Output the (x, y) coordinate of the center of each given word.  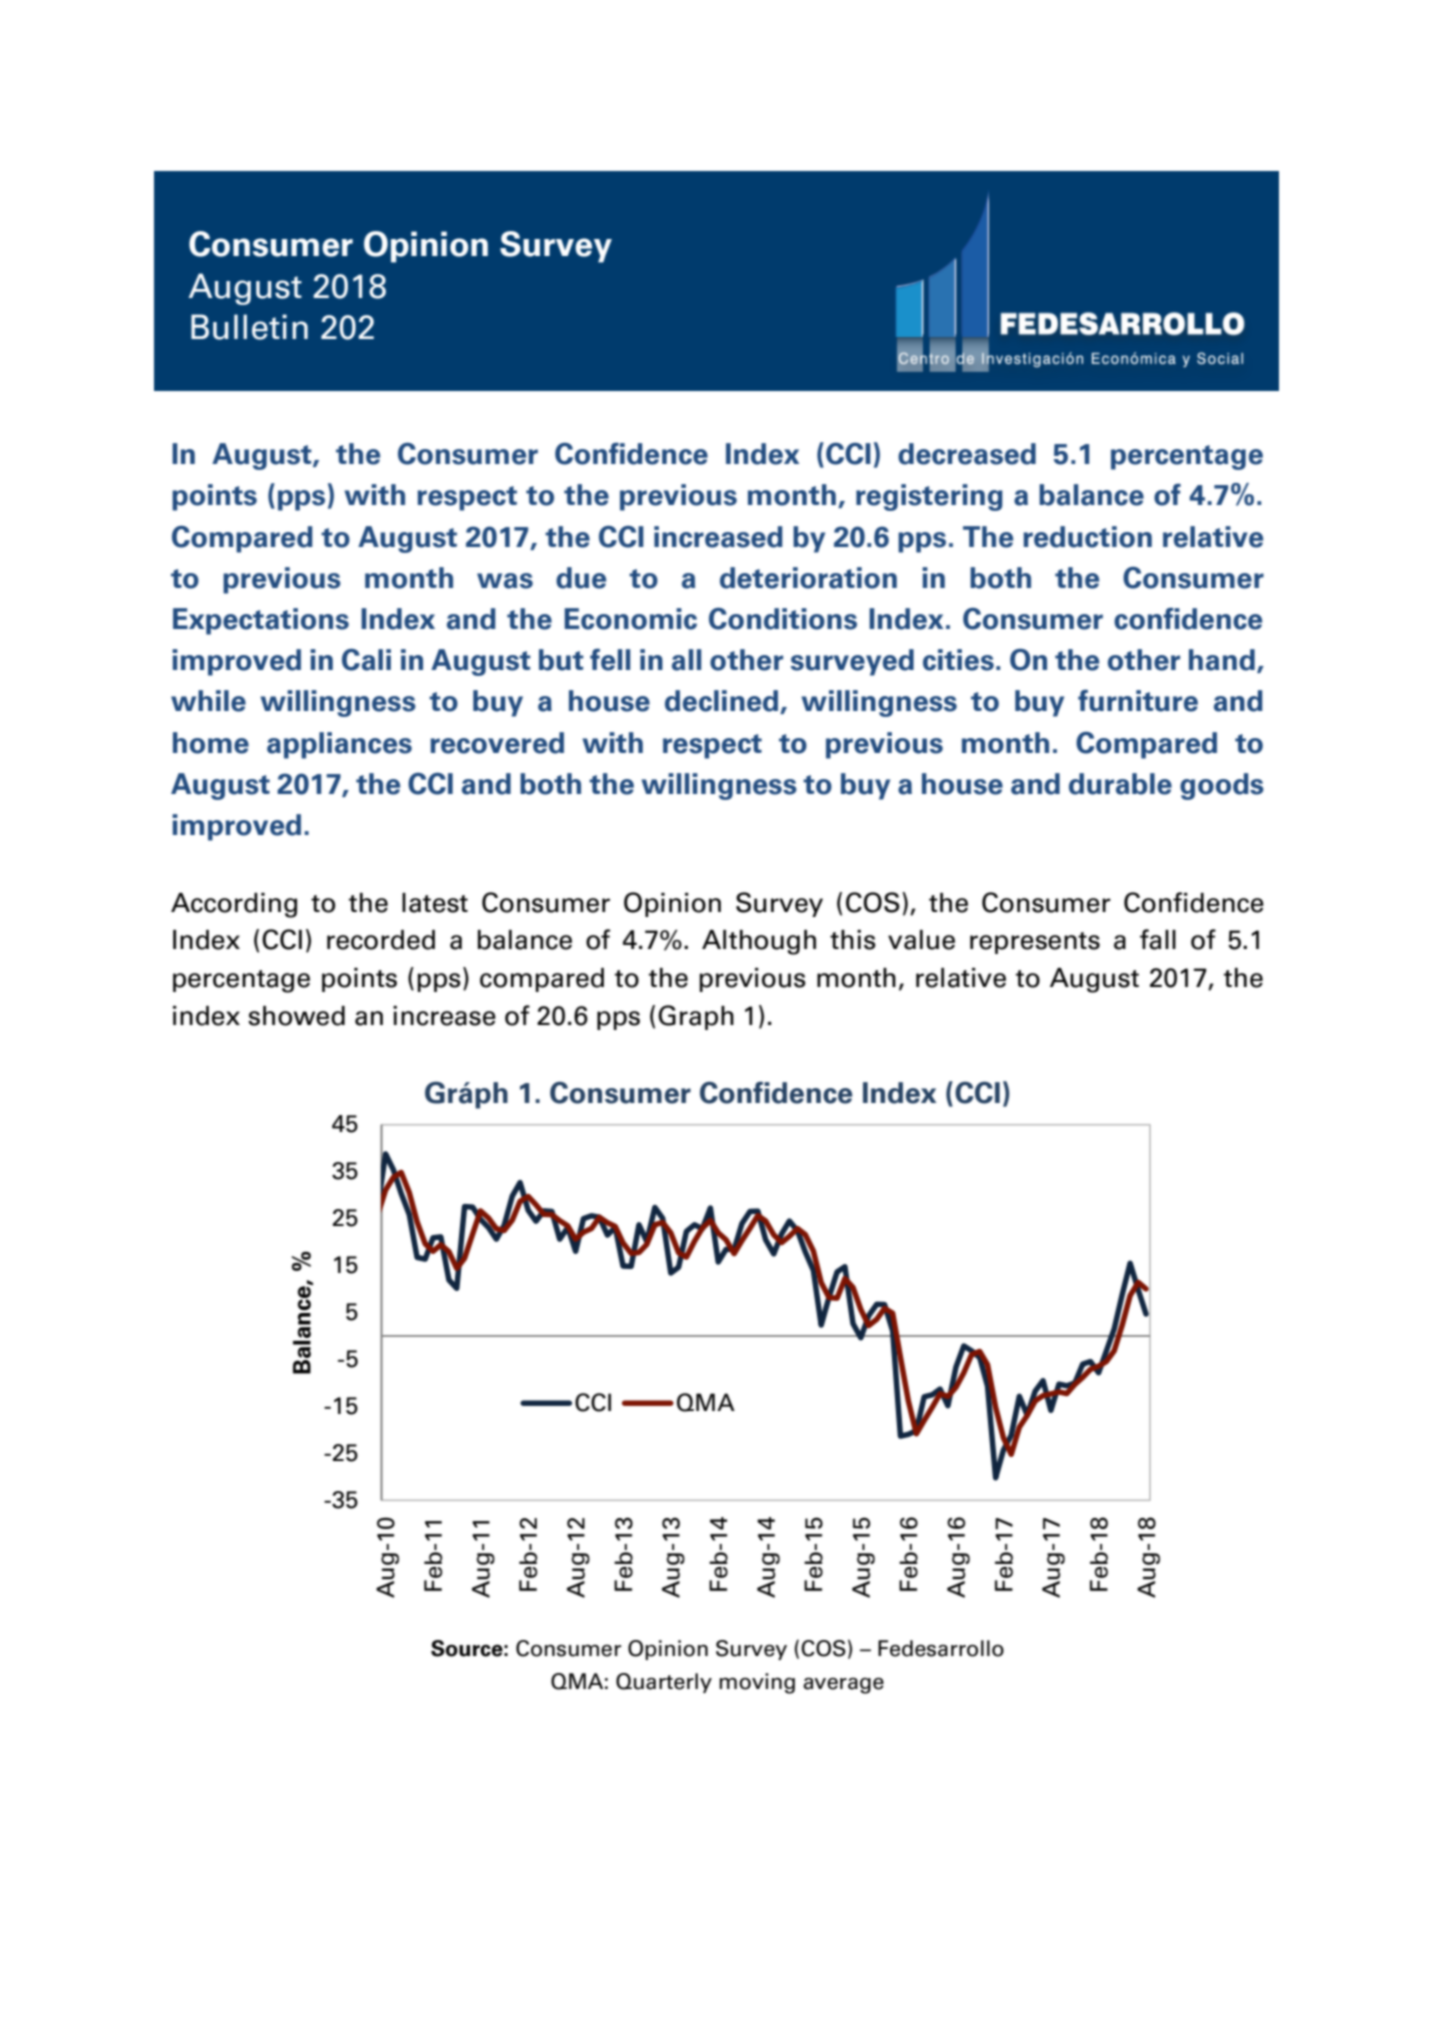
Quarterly (664, 1683)
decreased (967, 454)
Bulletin (249, 327)
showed (296, 1016)
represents (1035, 943)
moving (757, 1683)
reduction (1087, 537)
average (843, 1686)
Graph (696, 1017)
